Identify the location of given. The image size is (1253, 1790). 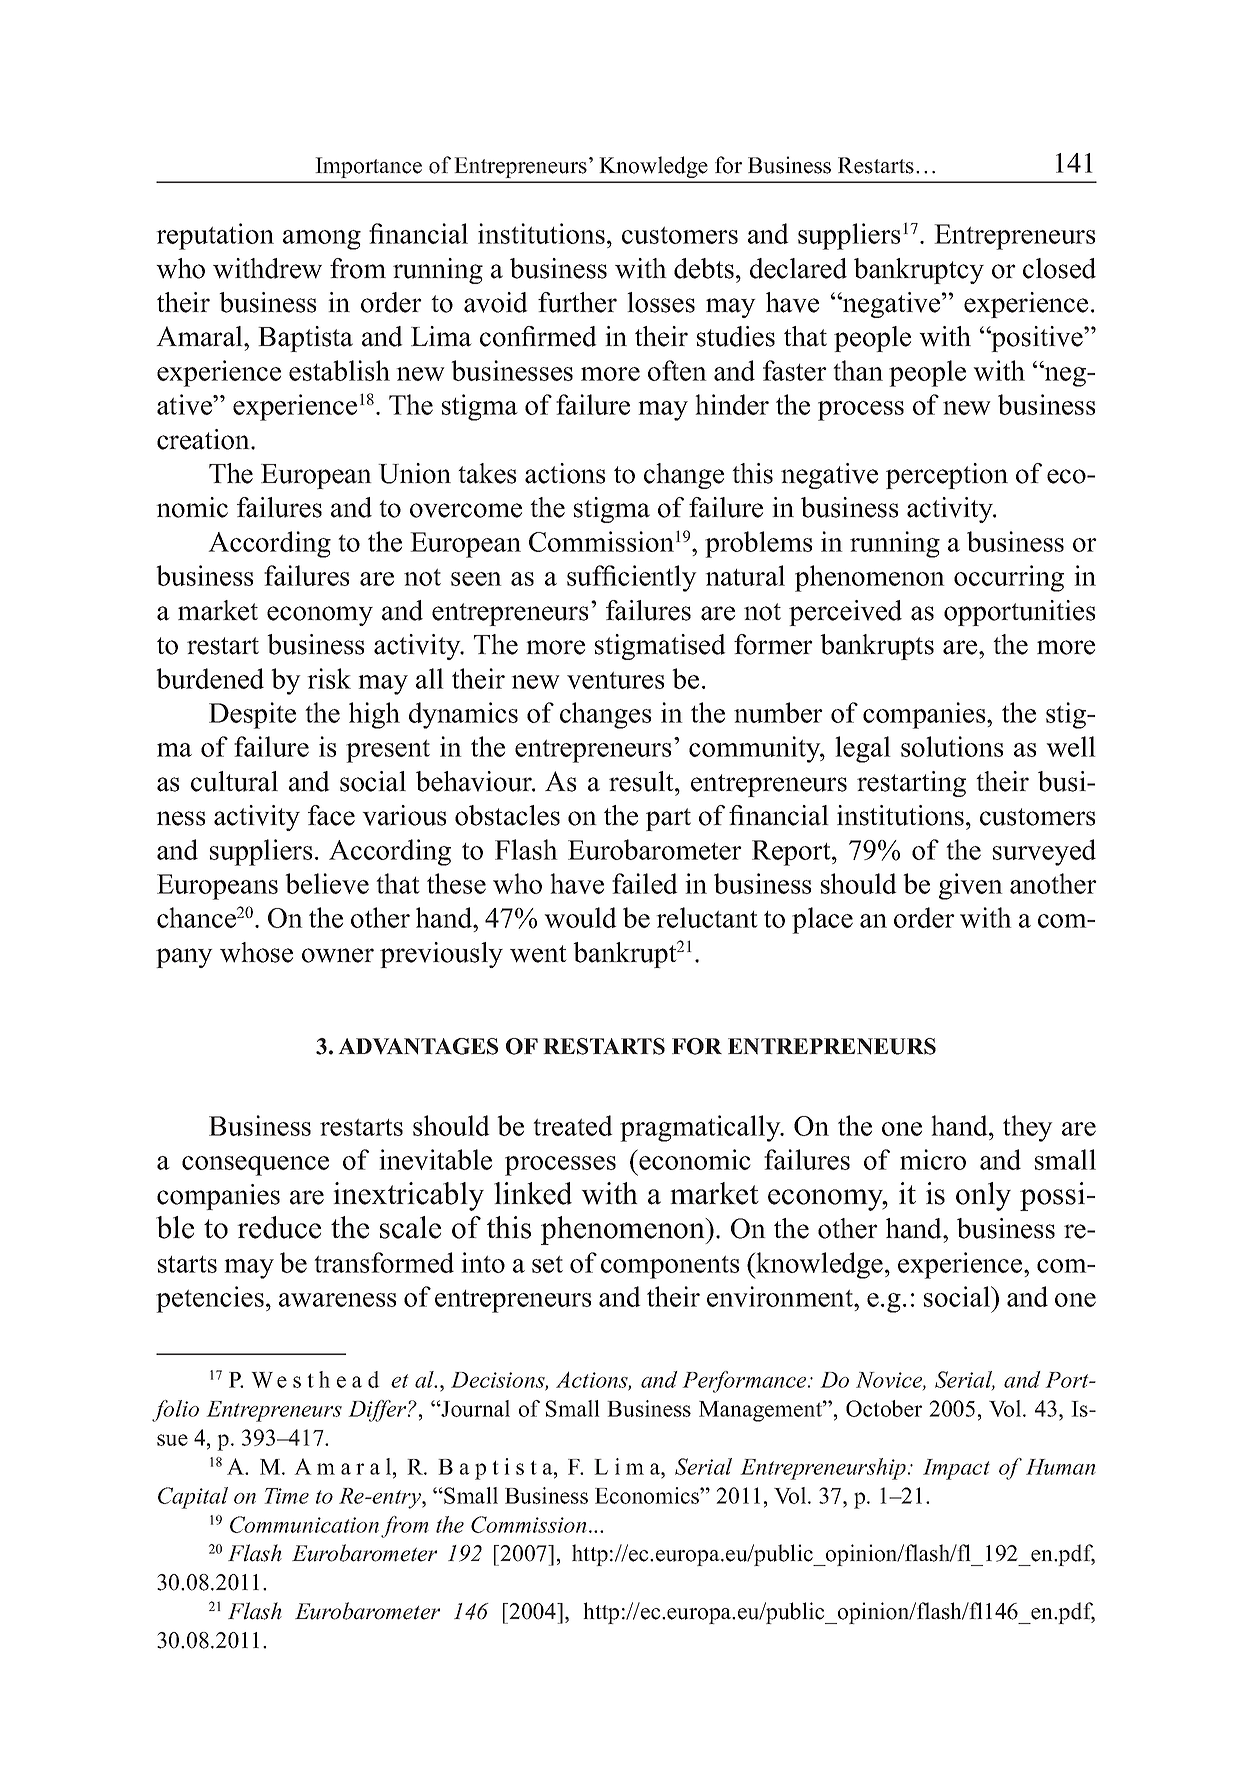
(971, 886).
